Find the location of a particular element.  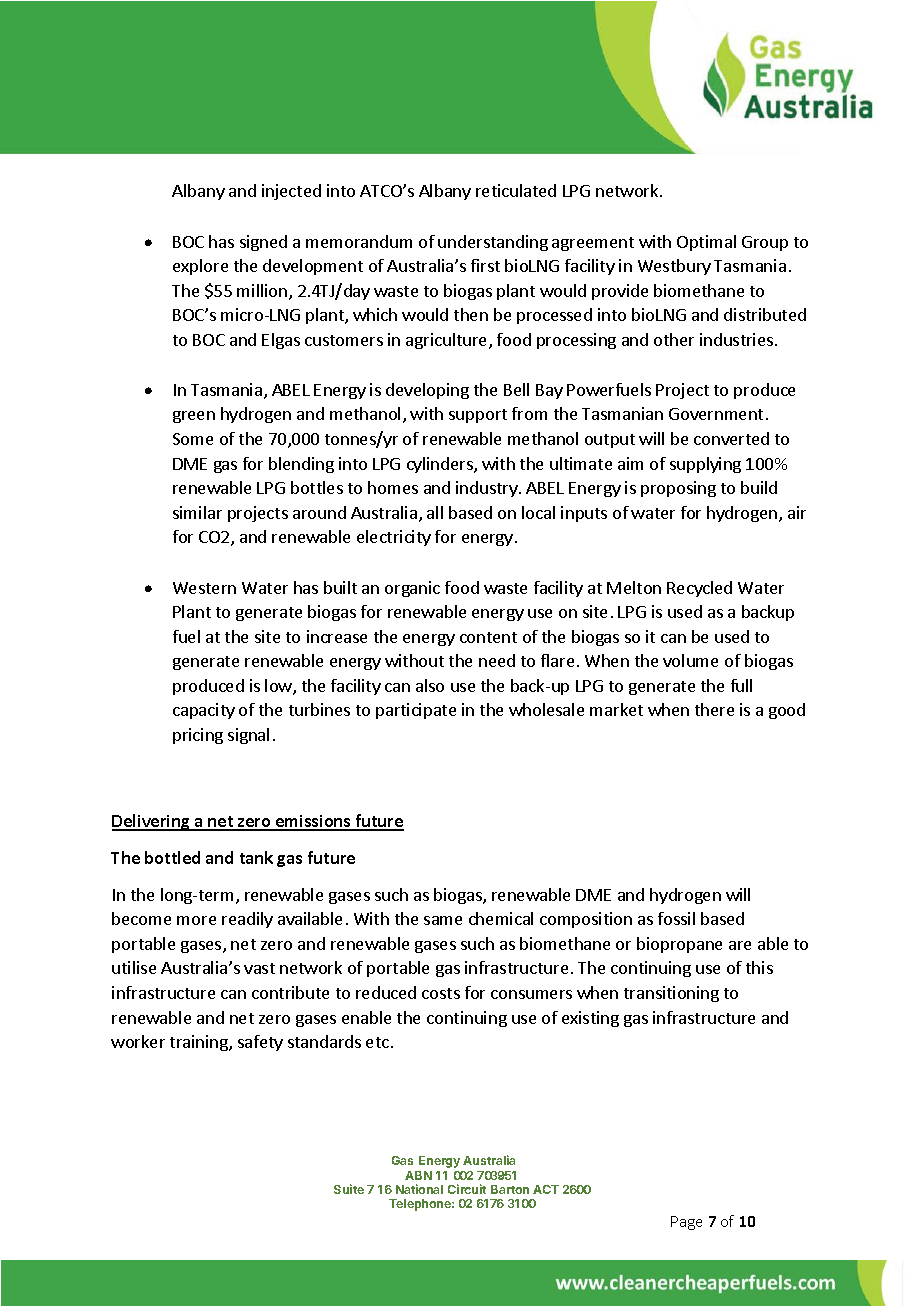

Suite is located at coordinates (349, 1189).
